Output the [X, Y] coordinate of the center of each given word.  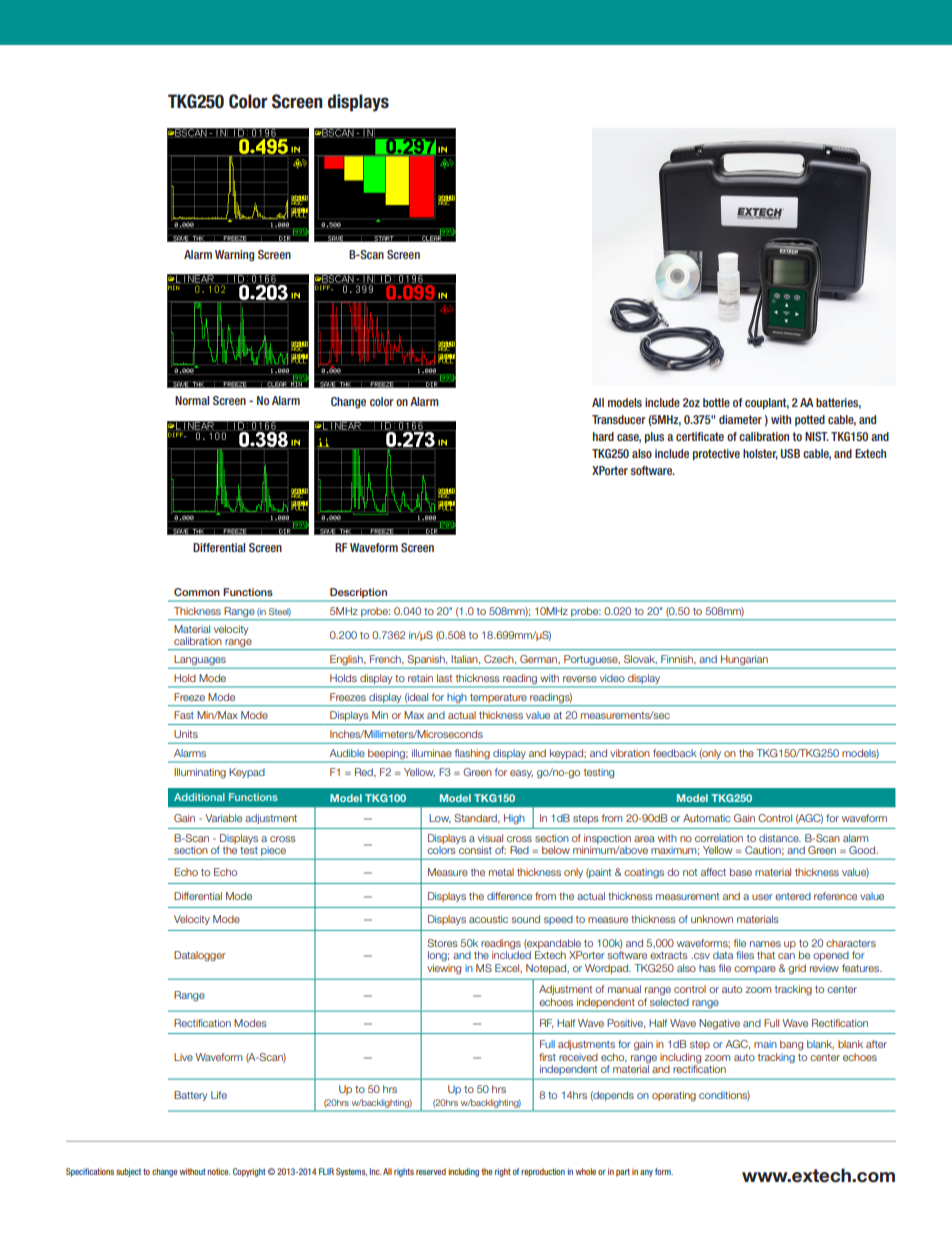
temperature [498, 698]
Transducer [619, 419]
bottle [716, 402]
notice [218, 1171]
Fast [184, 715]
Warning [234, 256]
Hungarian [744, 661]
